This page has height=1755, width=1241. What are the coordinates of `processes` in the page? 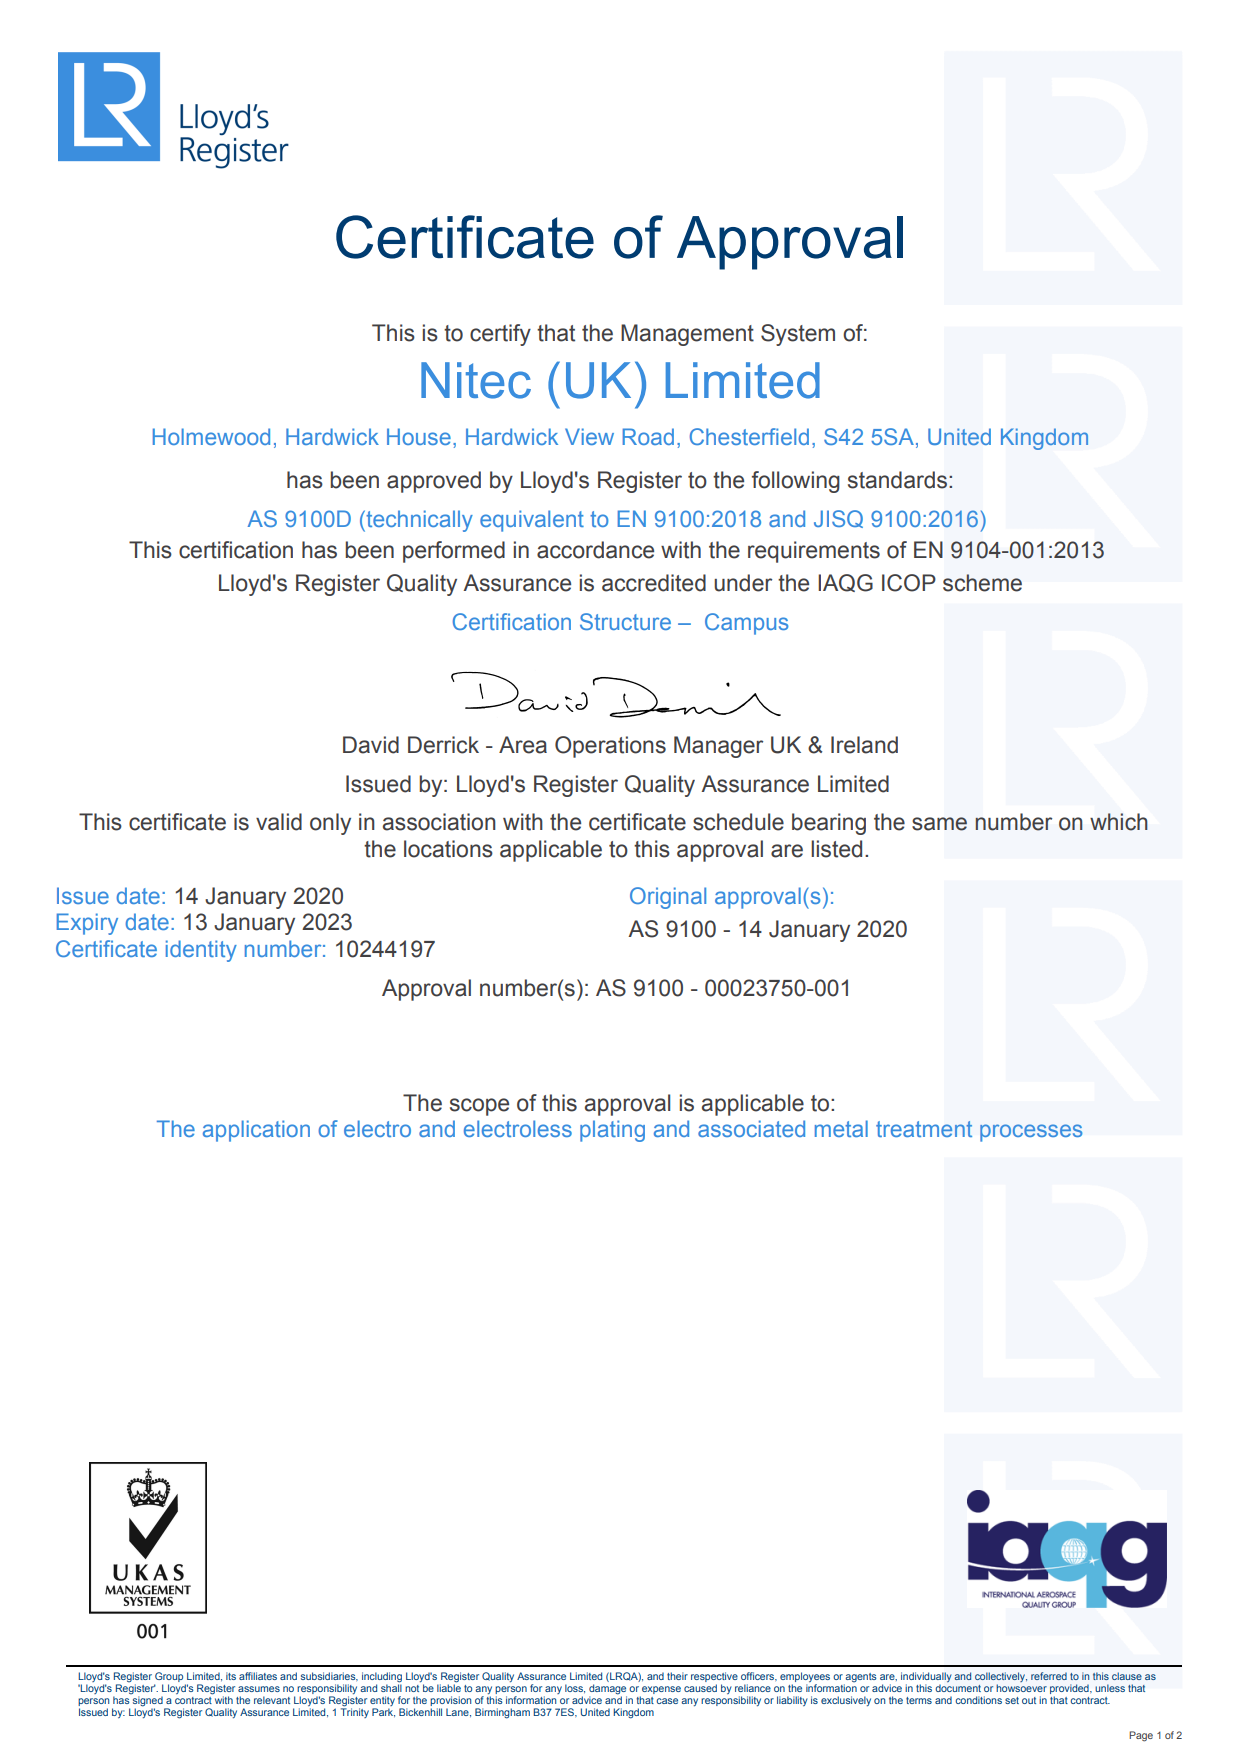 It's located at (1031, 1133).
